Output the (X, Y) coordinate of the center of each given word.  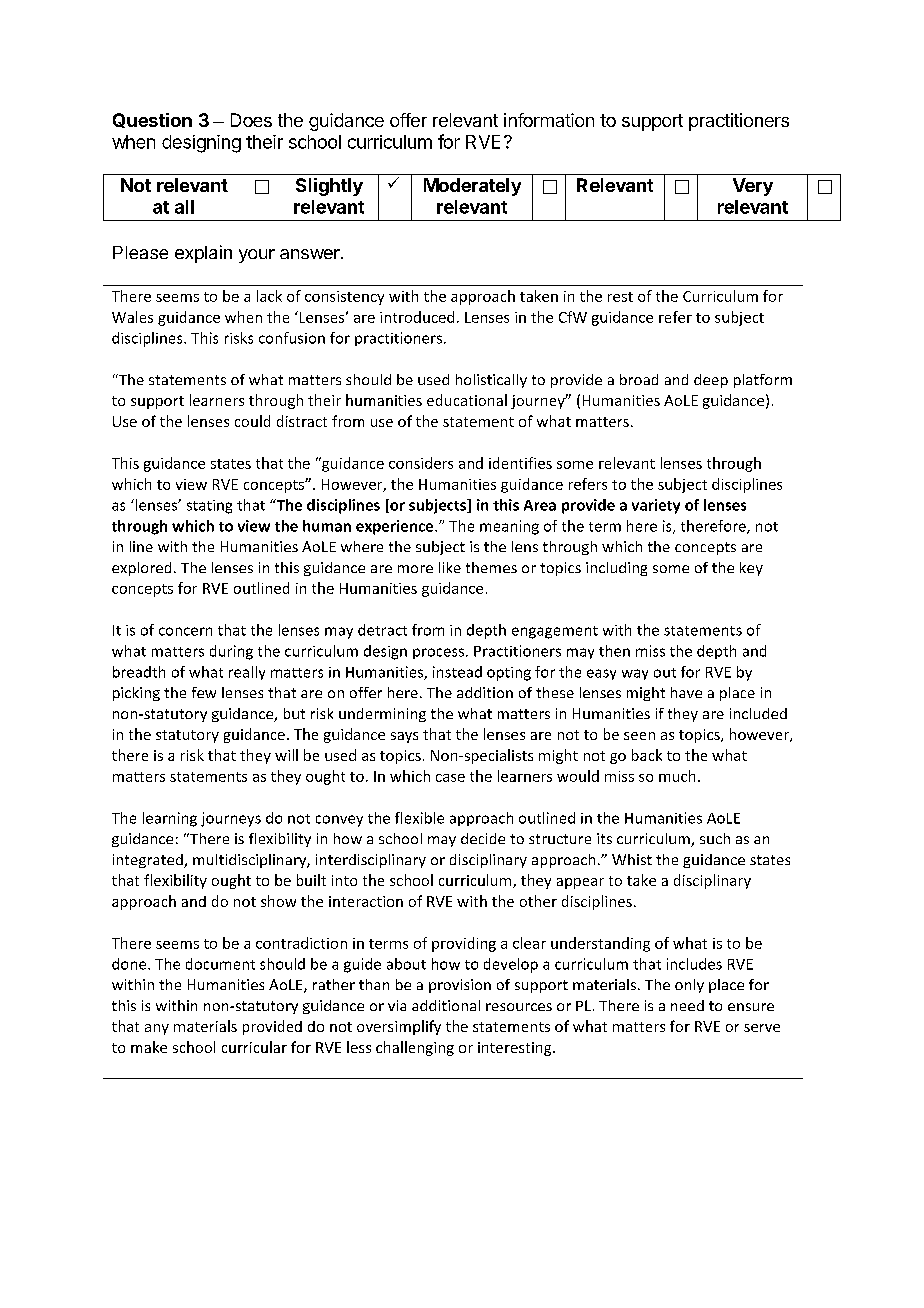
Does (251, 120)
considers (421, 463)
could (252, 421)
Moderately (472, 187)
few (204, 692)
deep (711, 381)
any (157, 1029)
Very (753, 187)
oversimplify (399, 1027)
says (404, 737)
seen (639, 736)
